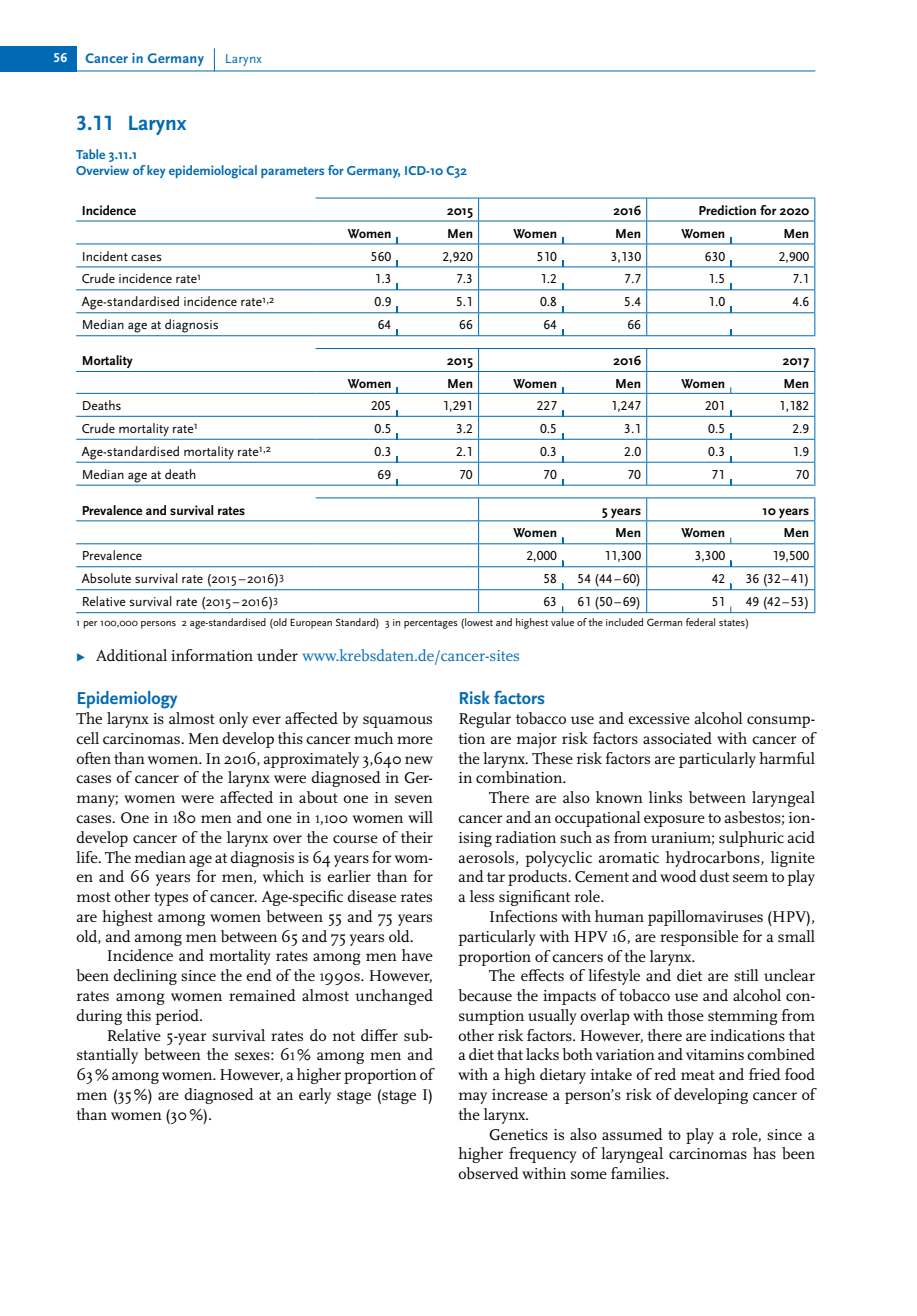  What do you see at coordinates (213, 171) in the document?
I see `epidemiological` at bounding box center [213, 171].
